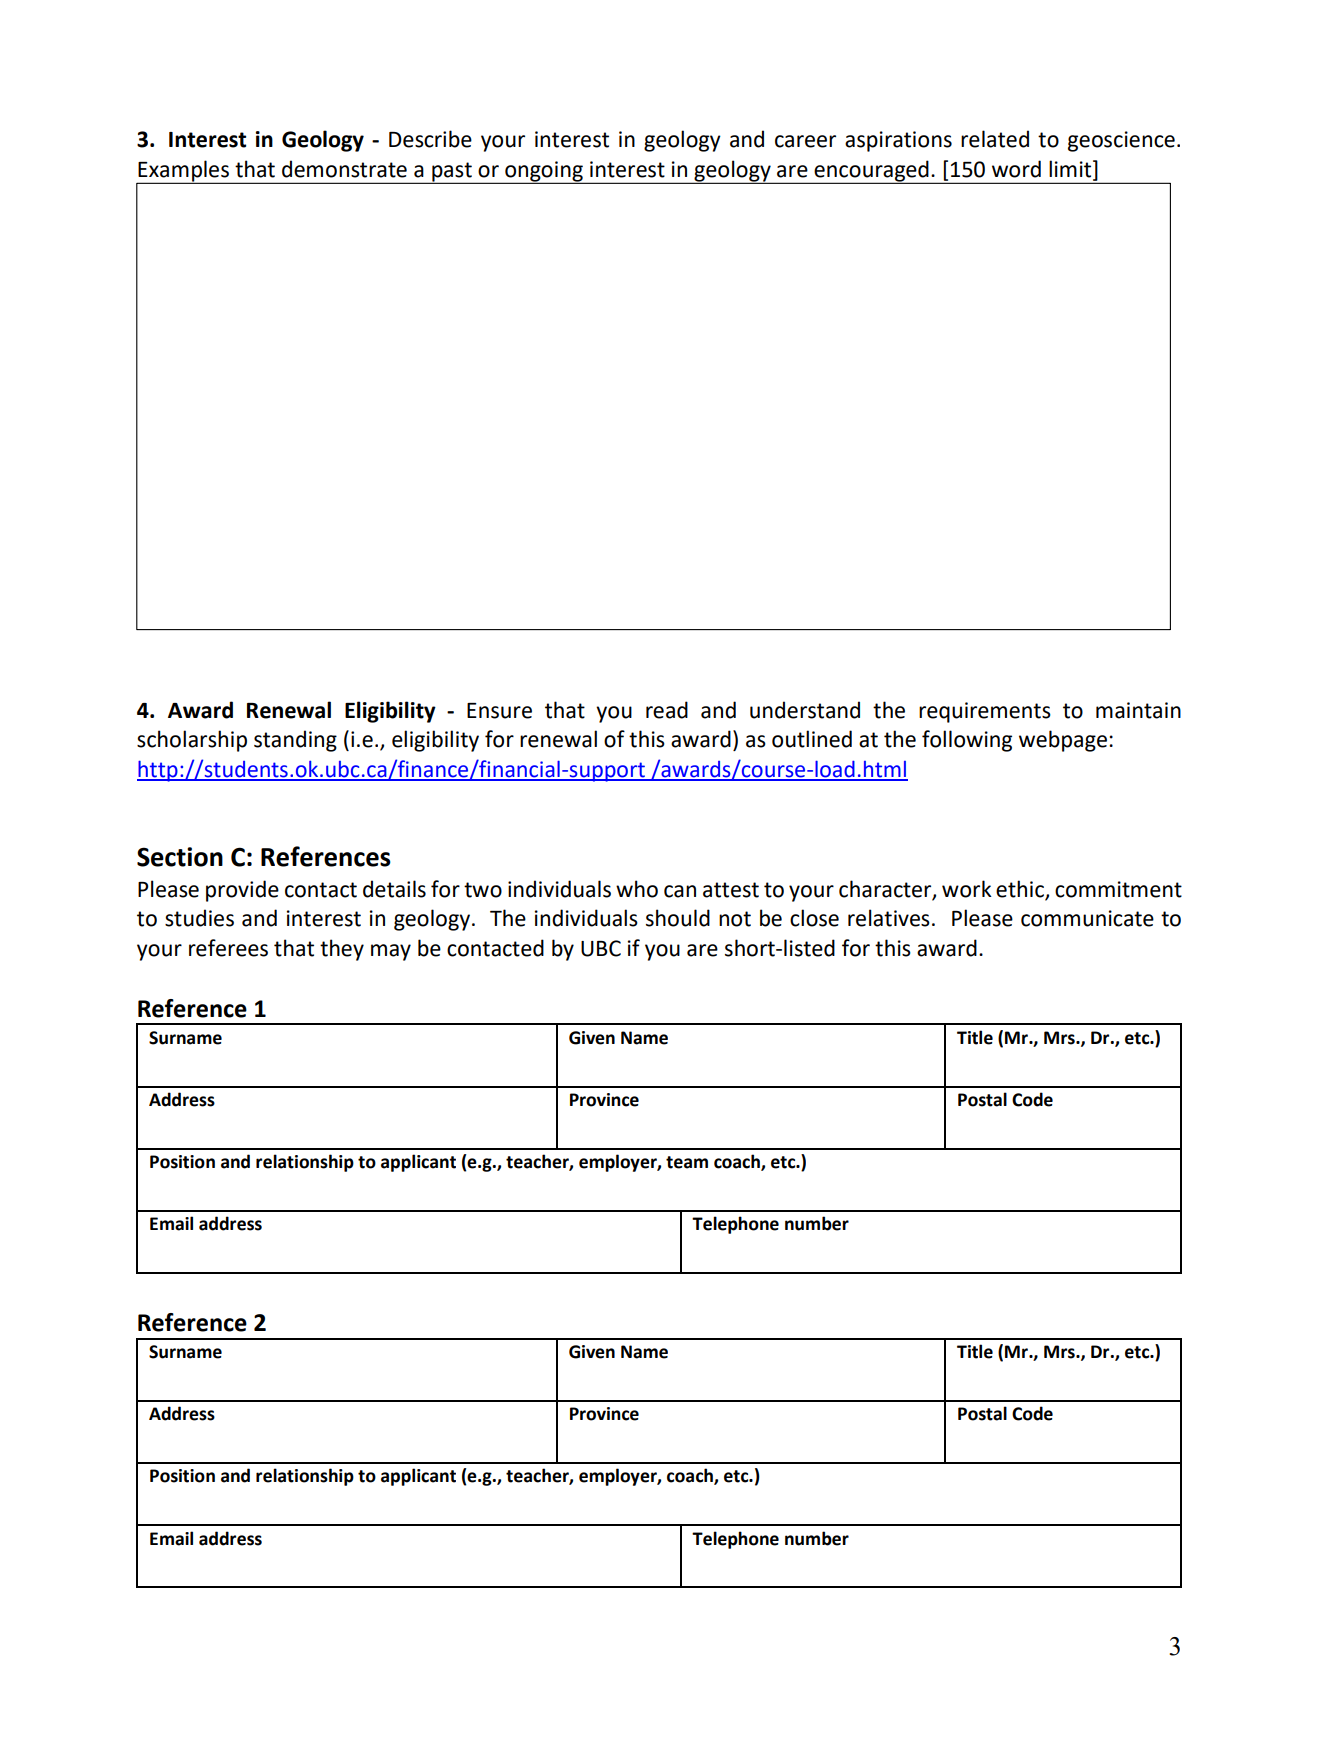 The image size is (1343, 1738). Describe the element at coordinates (871, 171) in the screenshot. I see `encouraged` at that location.
